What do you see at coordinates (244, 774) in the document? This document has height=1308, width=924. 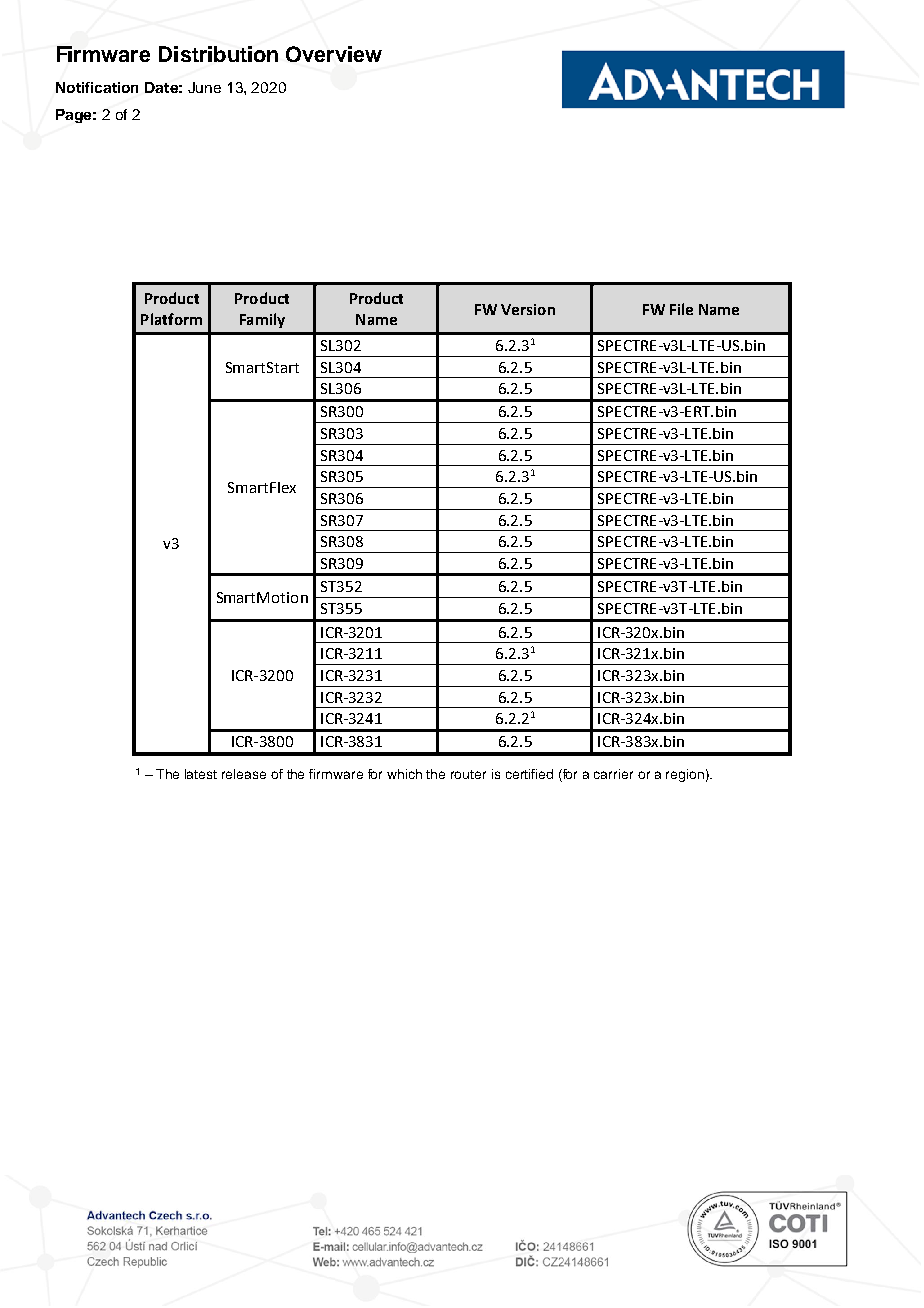 I see `release` at bounding box center [244, 774].
